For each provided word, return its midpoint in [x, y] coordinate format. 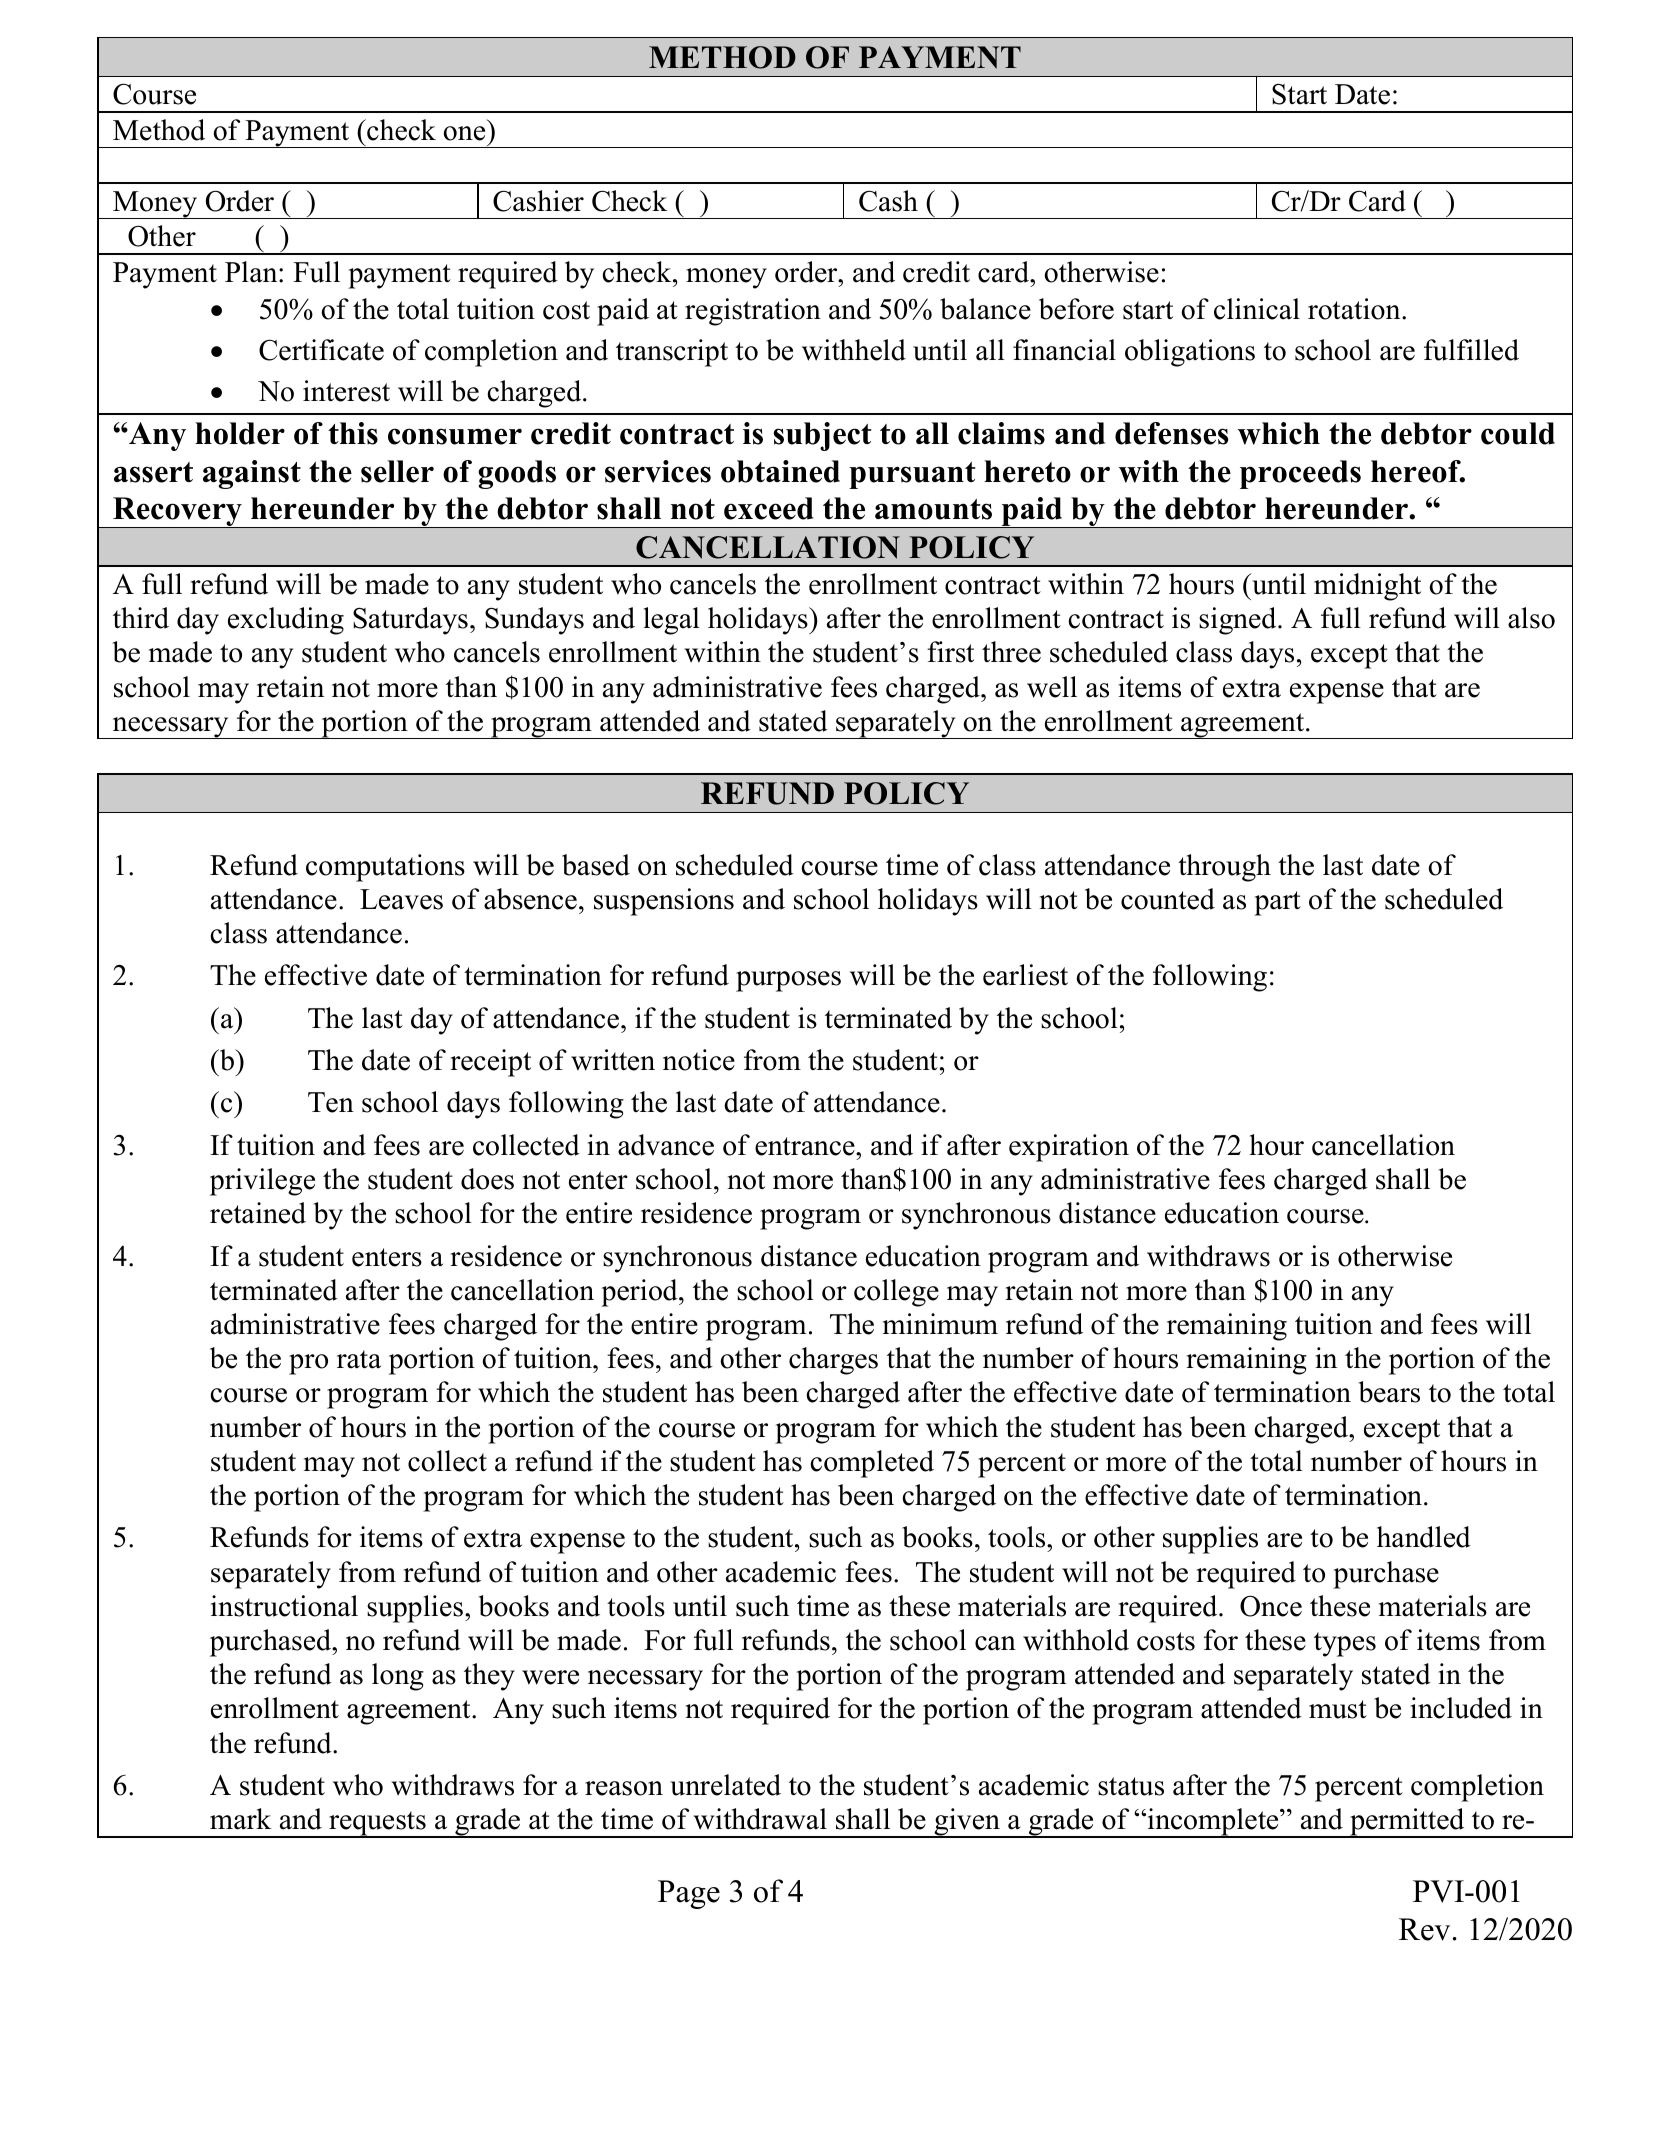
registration [753, 312]
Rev [1424, 1929]
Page [689, 1894]
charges [833, 1361]
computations [385, 868]
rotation [1355, 309]
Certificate [321, 350]
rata [359, 1359]
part [1277, 903]
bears [1389, 1392]
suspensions [664, 902]
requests [377, 1824]
